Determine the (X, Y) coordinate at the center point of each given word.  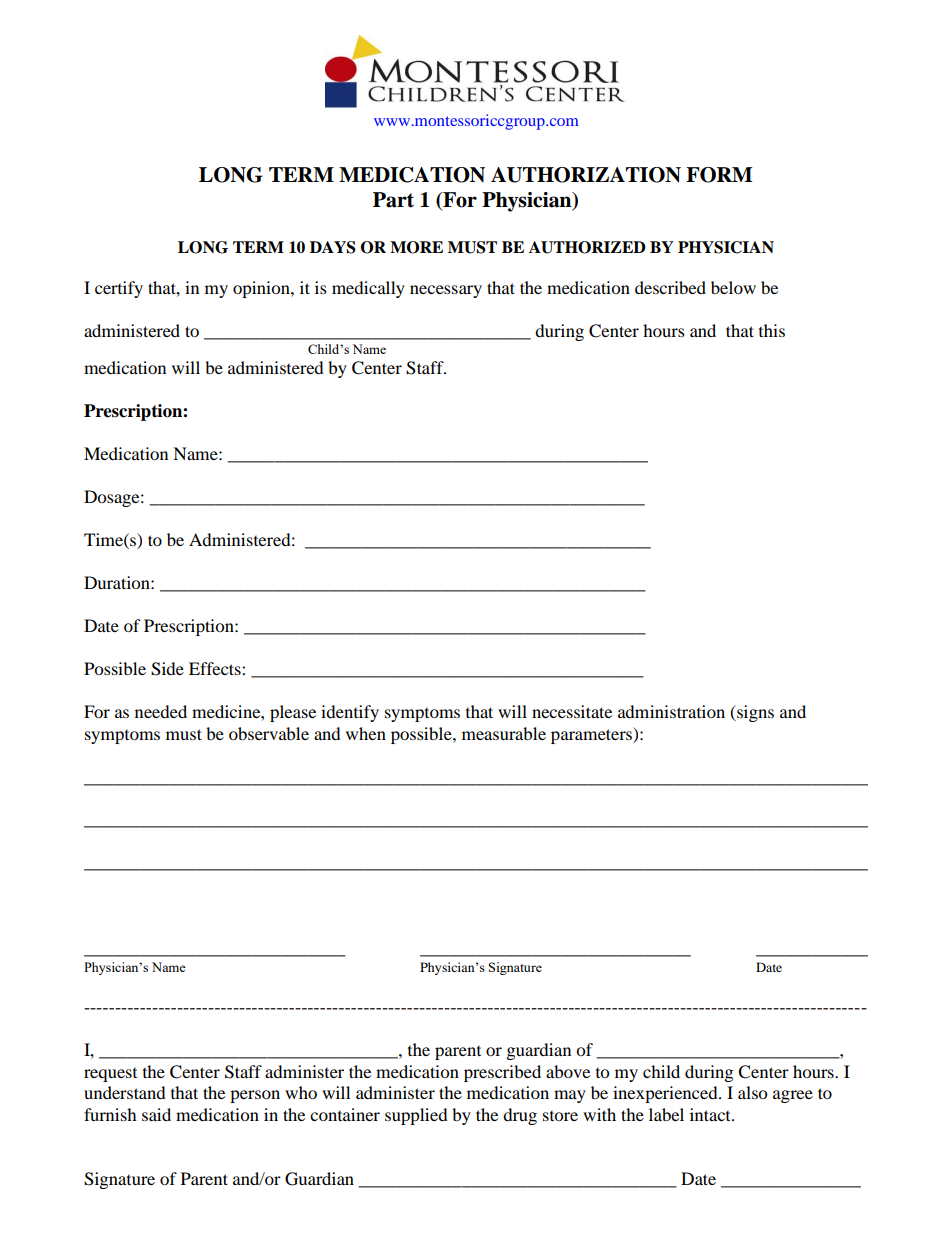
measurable (504, 733)
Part (393, 200)
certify (119, 289)
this (772, 330)
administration (671, 711)
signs (754, 713)
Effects (216, 668)
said (156, 1114)
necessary (446, 291)
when (366, 733)
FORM (719, 175)
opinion (262, 289)
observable (269, 733)
